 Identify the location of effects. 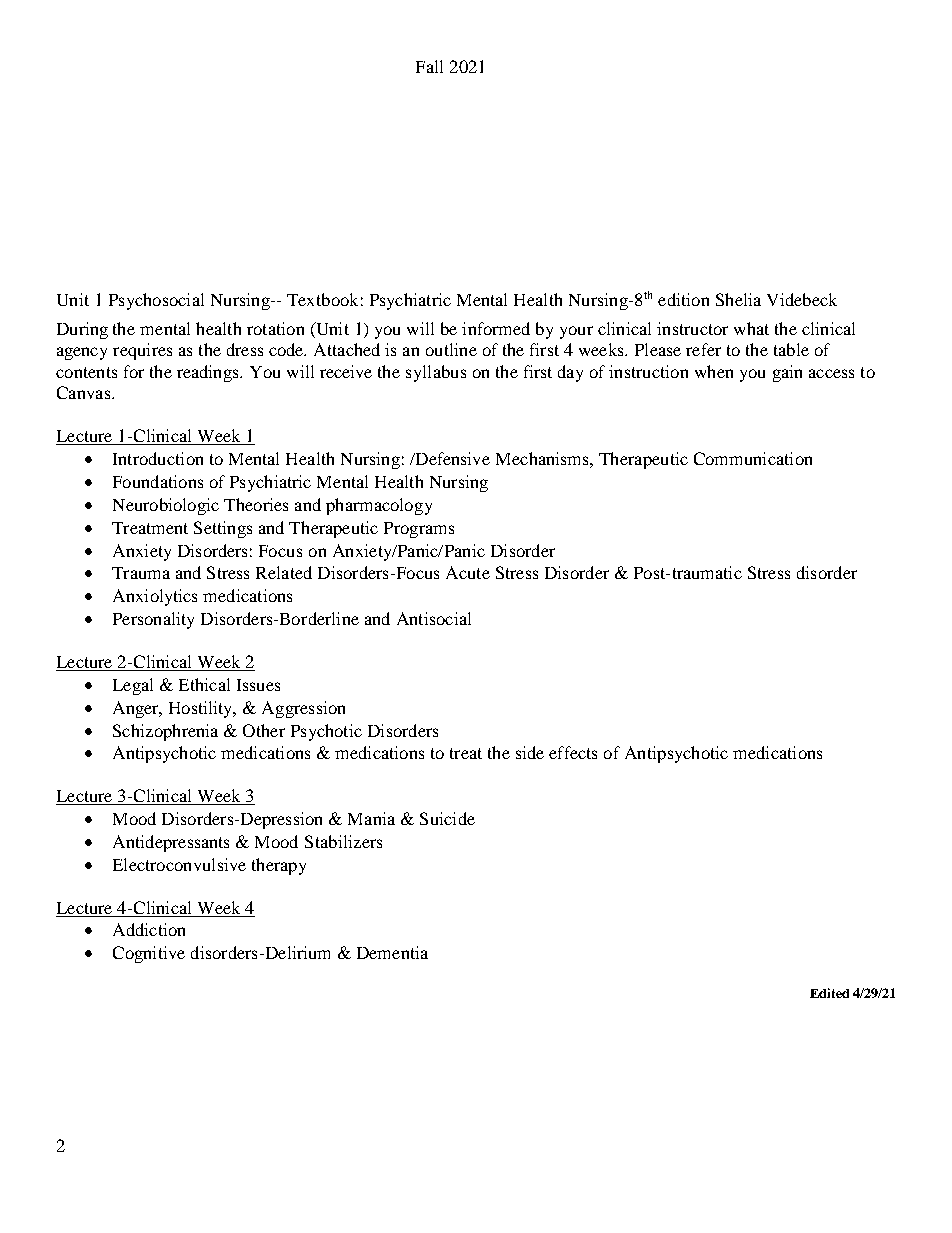
(573, 752).
